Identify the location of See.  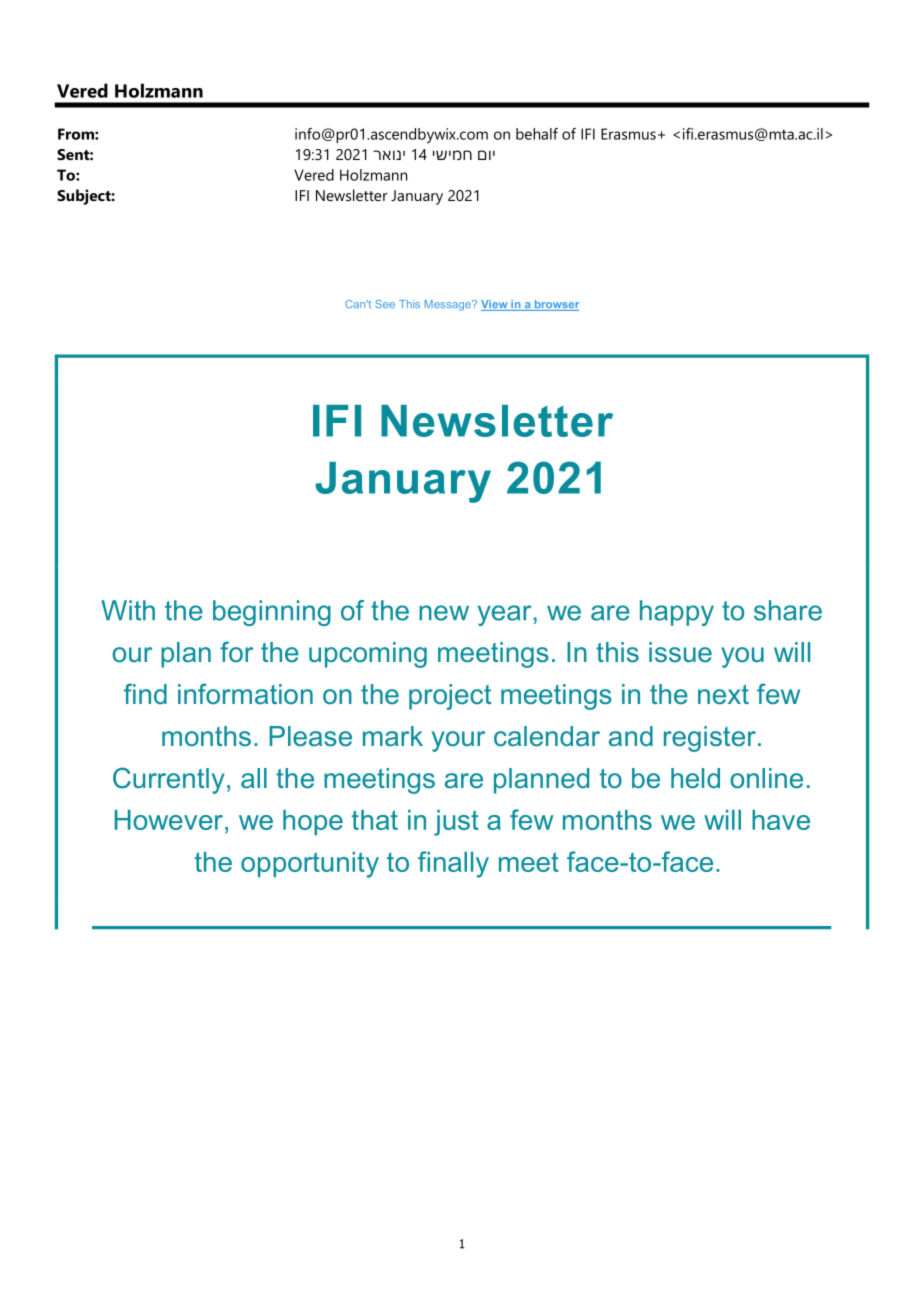
(385, 304).
